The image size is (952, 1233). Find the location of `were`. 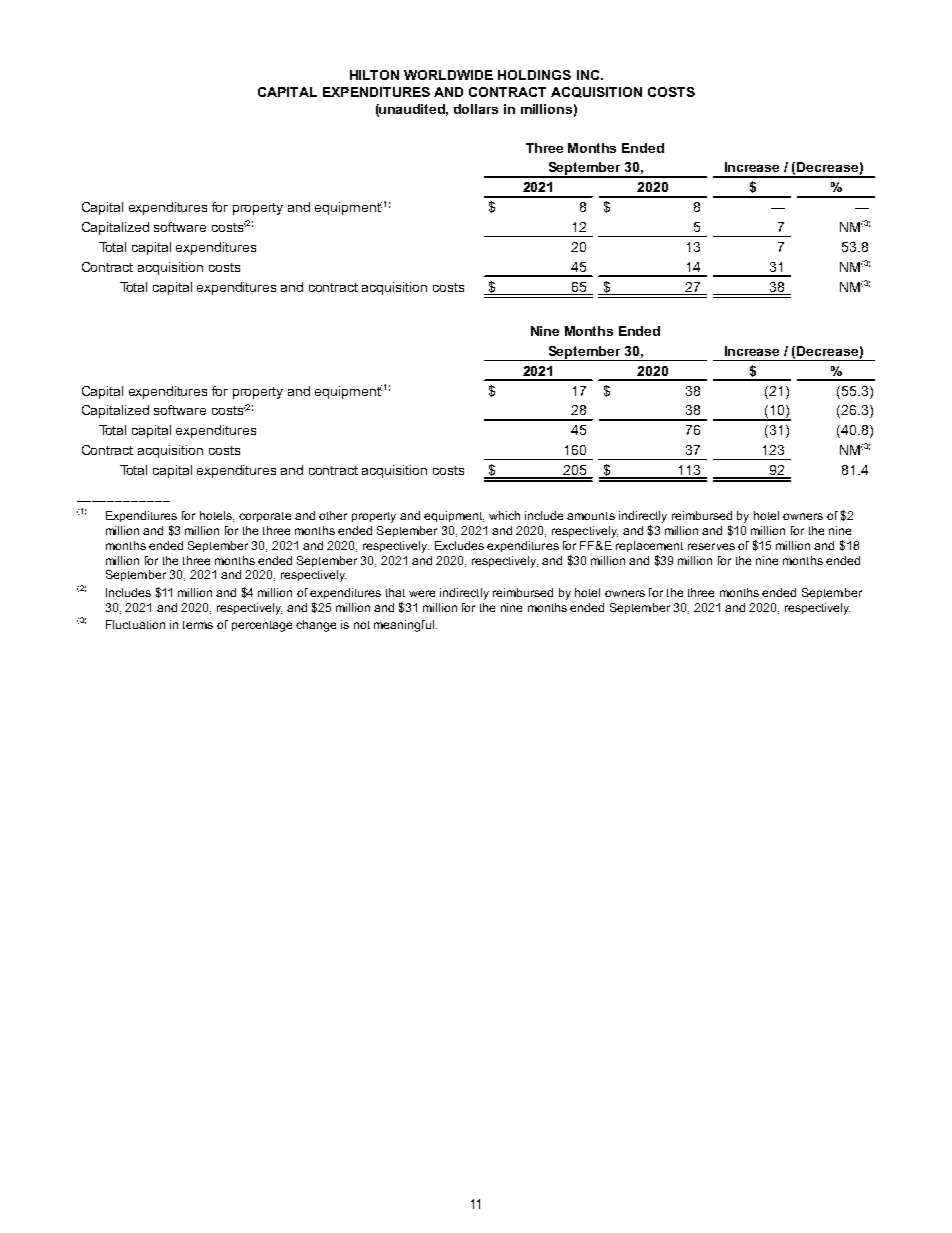

were is located at coordinates (422, 593).
